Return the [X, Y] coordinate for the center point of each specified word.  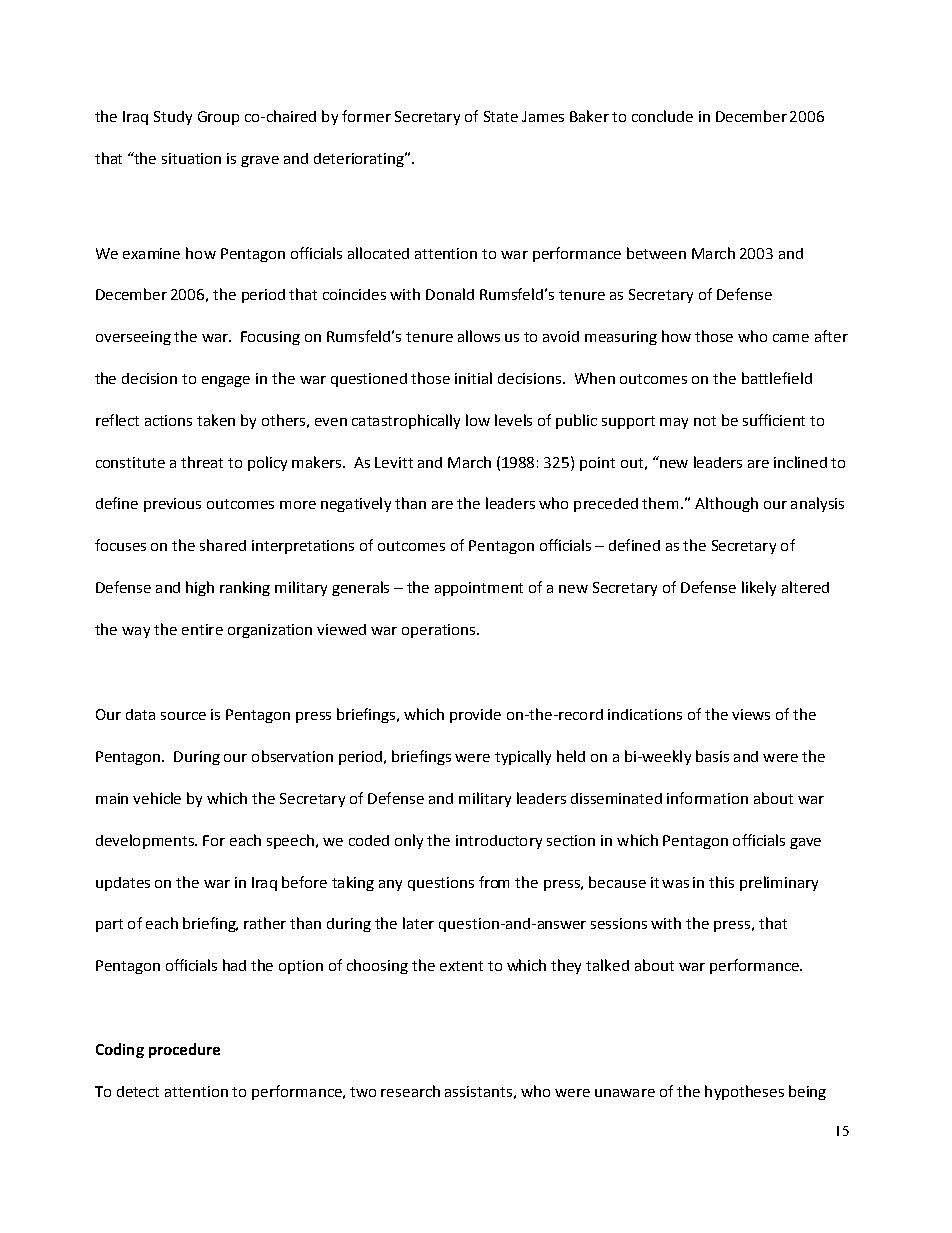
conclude [662, 116]
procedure [184, 1050]
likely [759, 588]
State [501, 116]
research [410, 1091]
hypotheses [744, 1092]
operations [440, 631]
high [200, 588]
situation [191, 158]
